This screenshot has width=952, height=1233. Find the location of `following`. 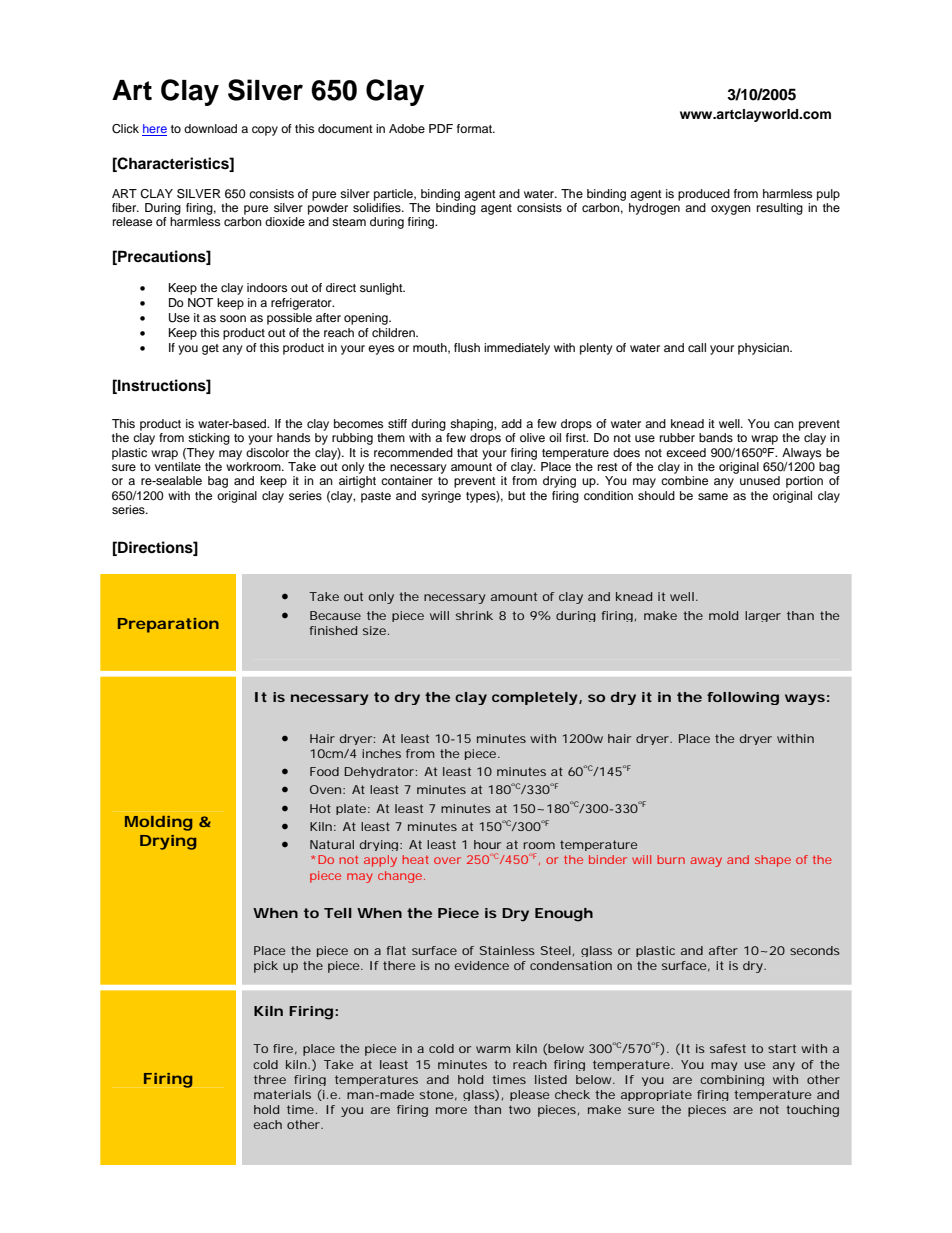

following is located at coordinates (743, 698).
